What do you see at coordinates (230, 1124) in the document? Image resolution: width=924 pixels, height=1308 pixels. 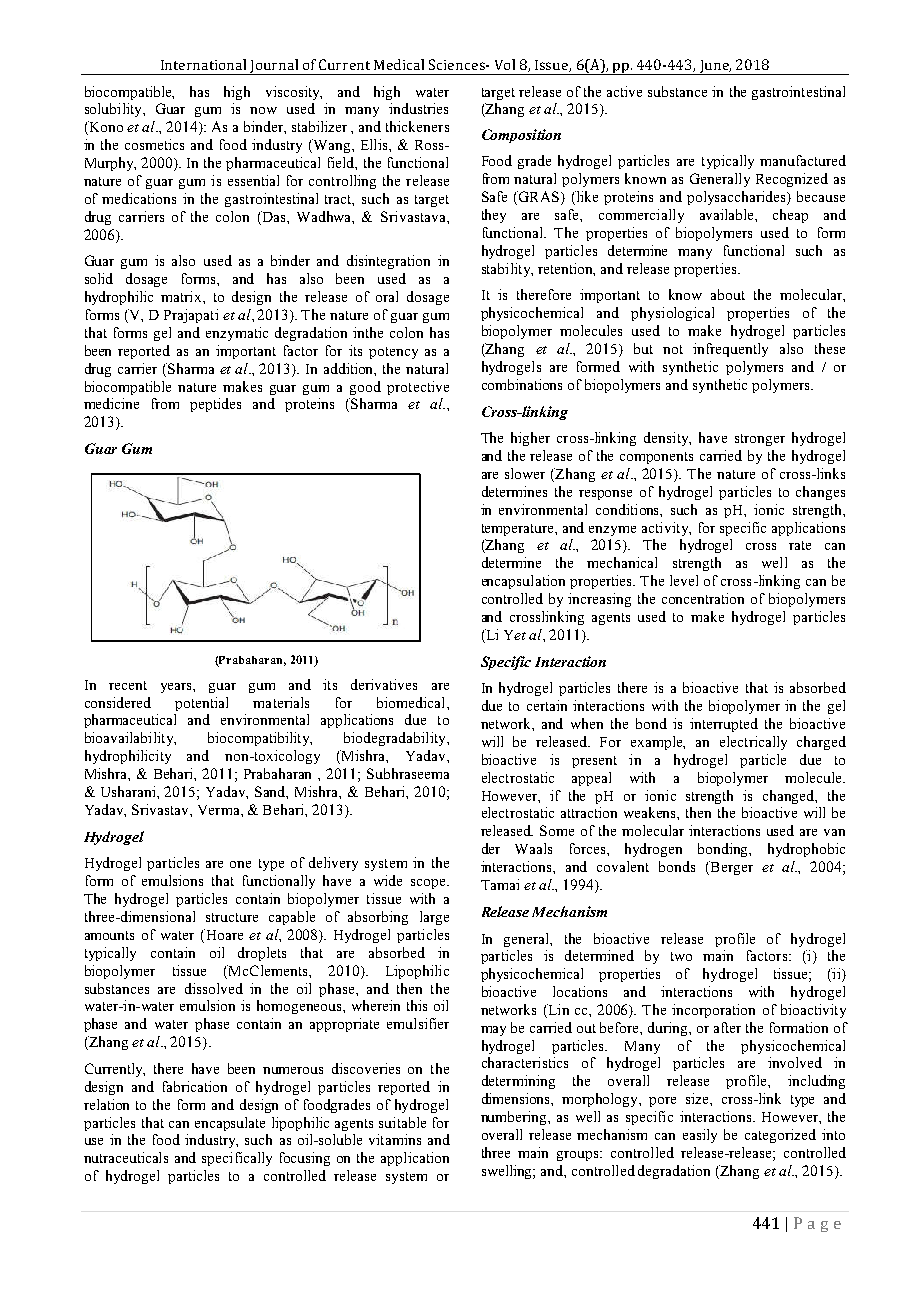 I see `encapsulate` at bounding box center [230, 1124].
